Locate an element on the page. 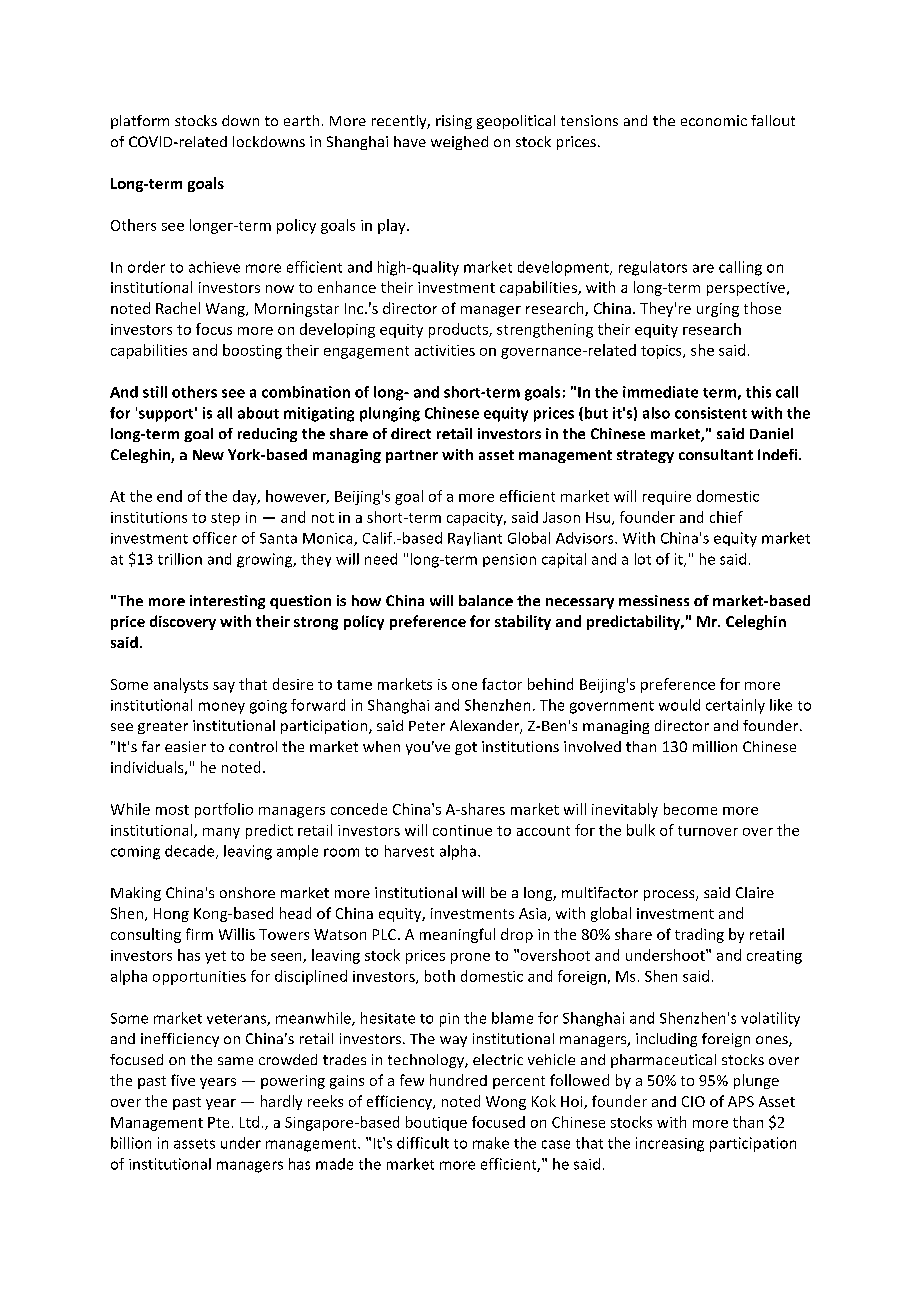 This document has width=924, height=1308. interesting is located at coordinates (227, 602).
